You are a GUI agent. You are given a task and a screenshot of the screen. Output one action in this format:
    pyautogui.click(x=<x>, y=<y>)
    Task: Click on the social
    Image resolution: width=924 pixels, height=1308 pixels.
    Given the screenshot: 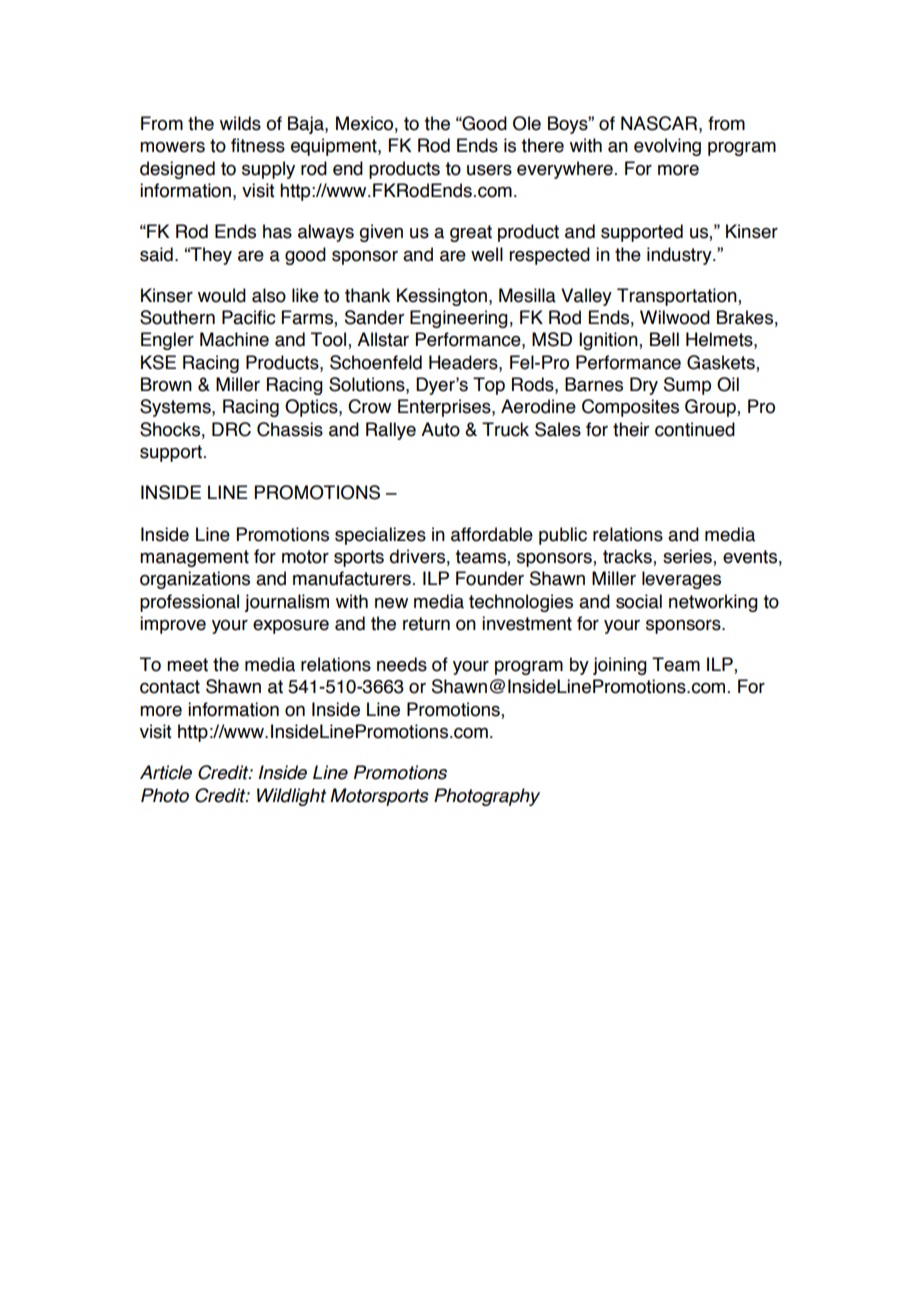 What is the action you would take?
    pyautogui.click(x=639, y=601)
